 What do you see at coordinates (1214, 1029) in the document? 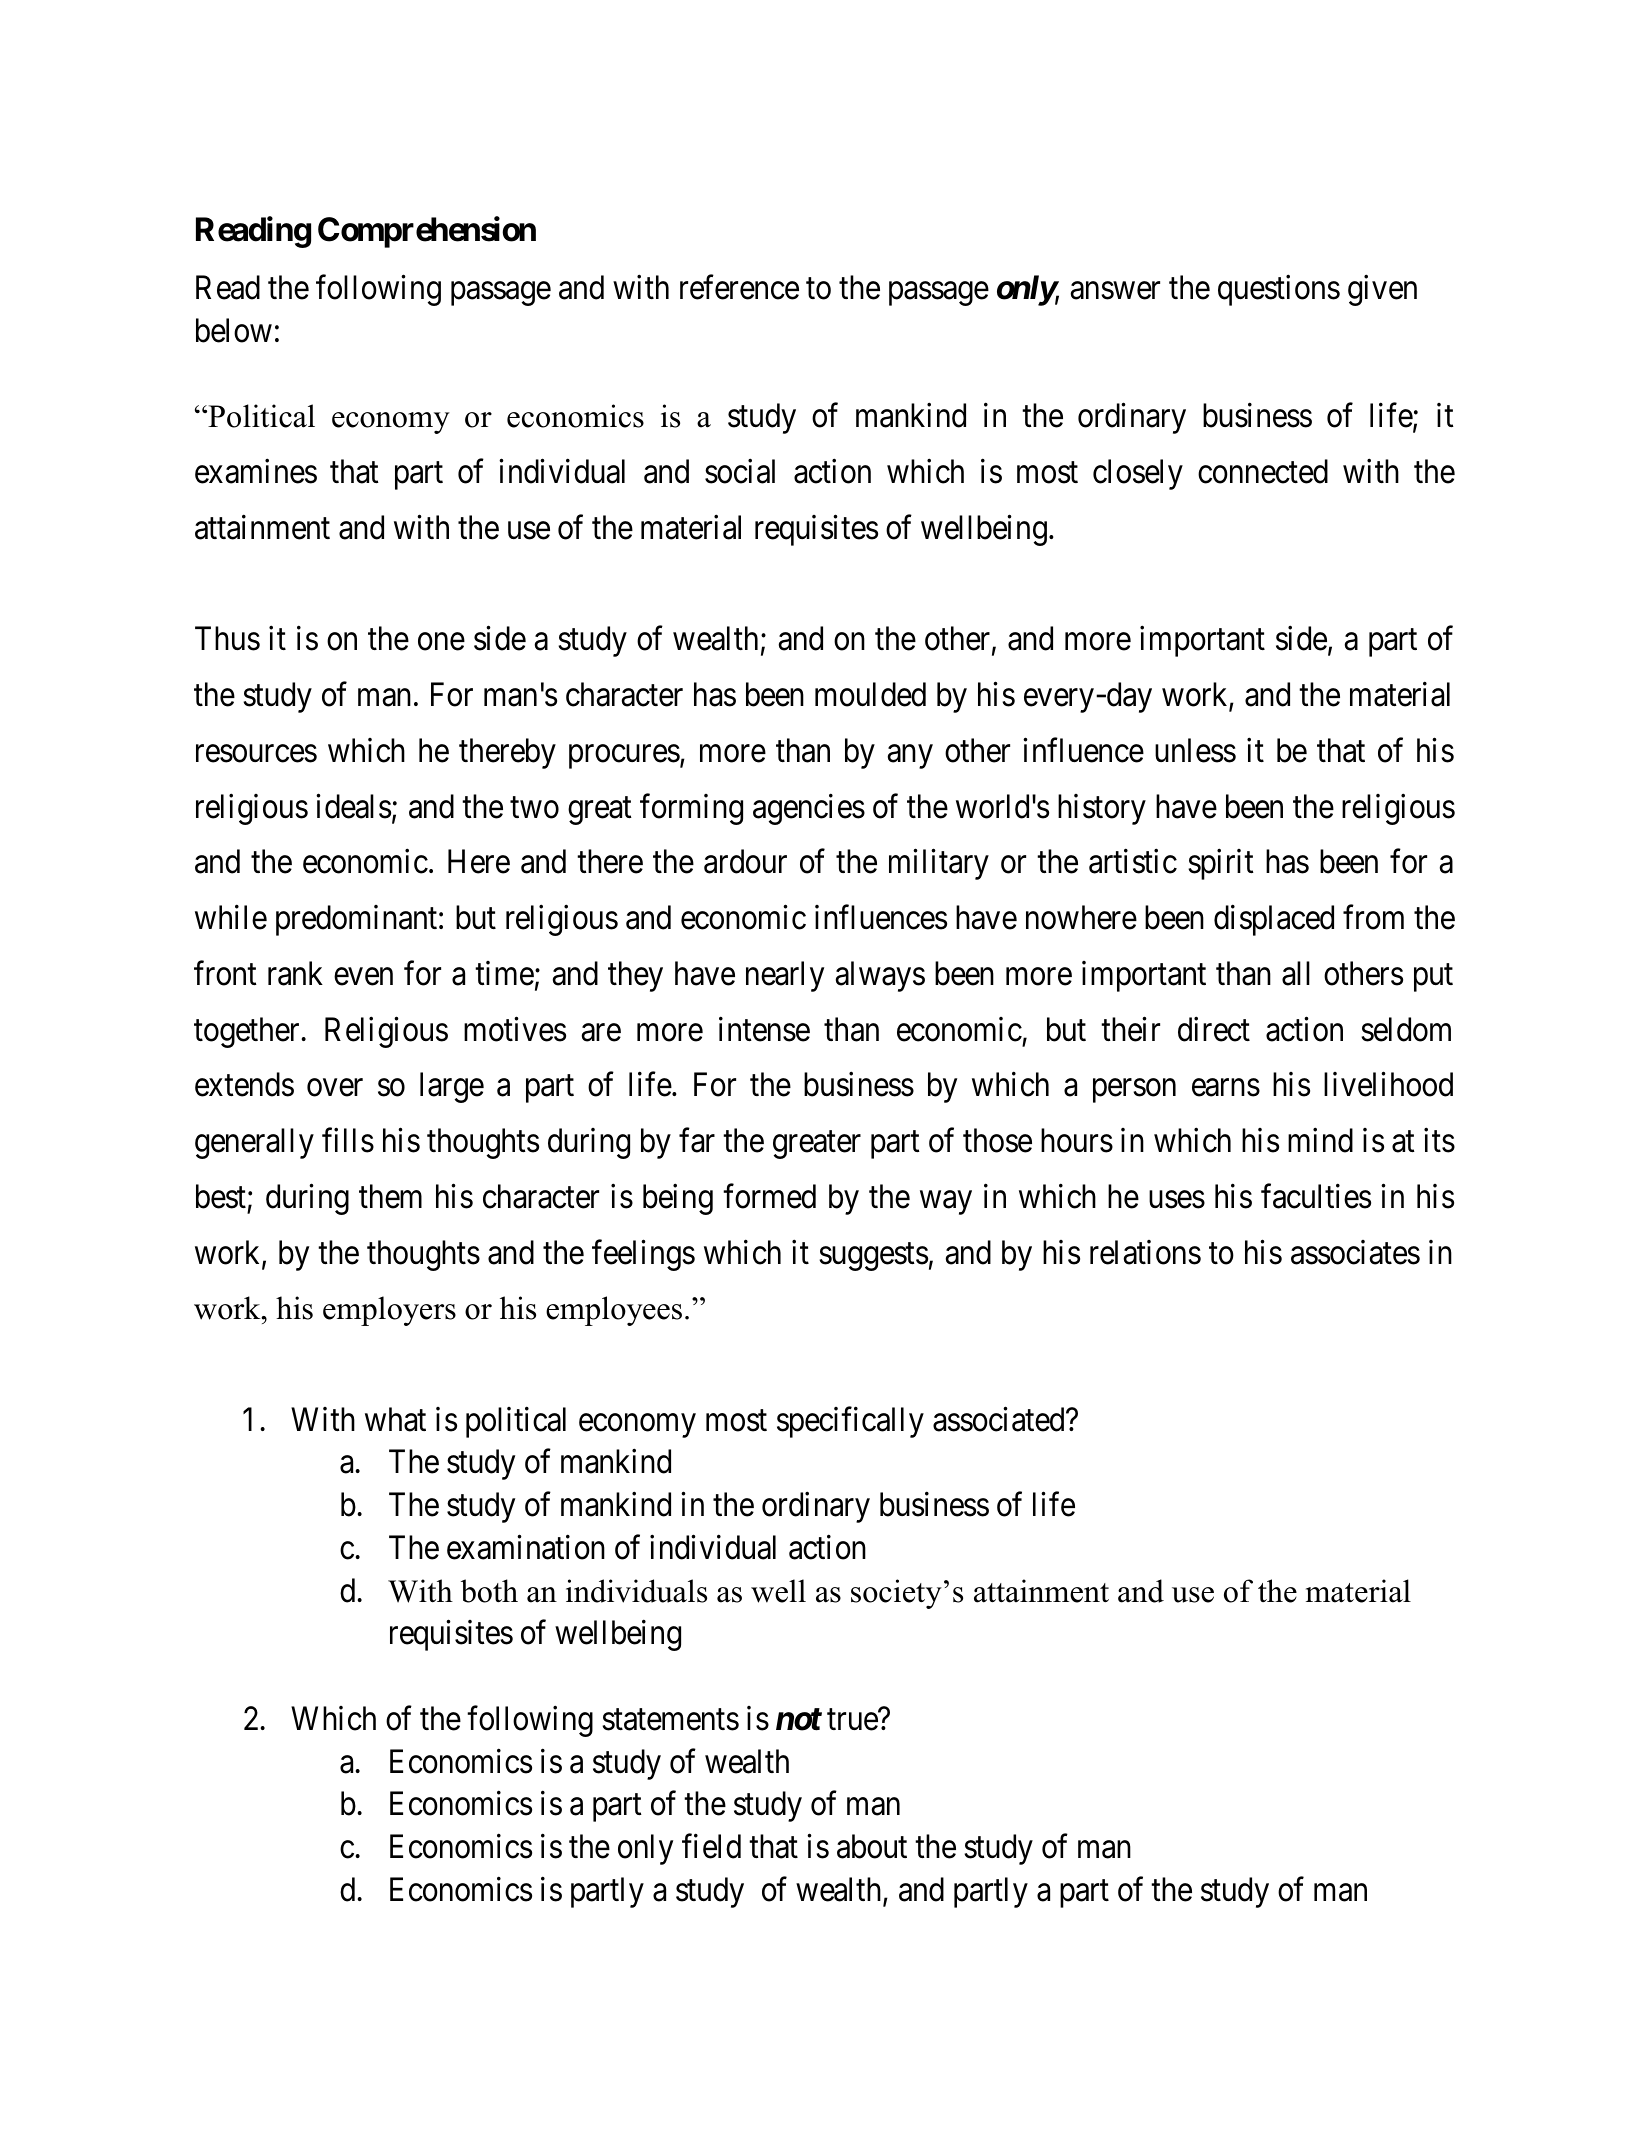
I see `direct` at bounding box center [1214, 1029].
